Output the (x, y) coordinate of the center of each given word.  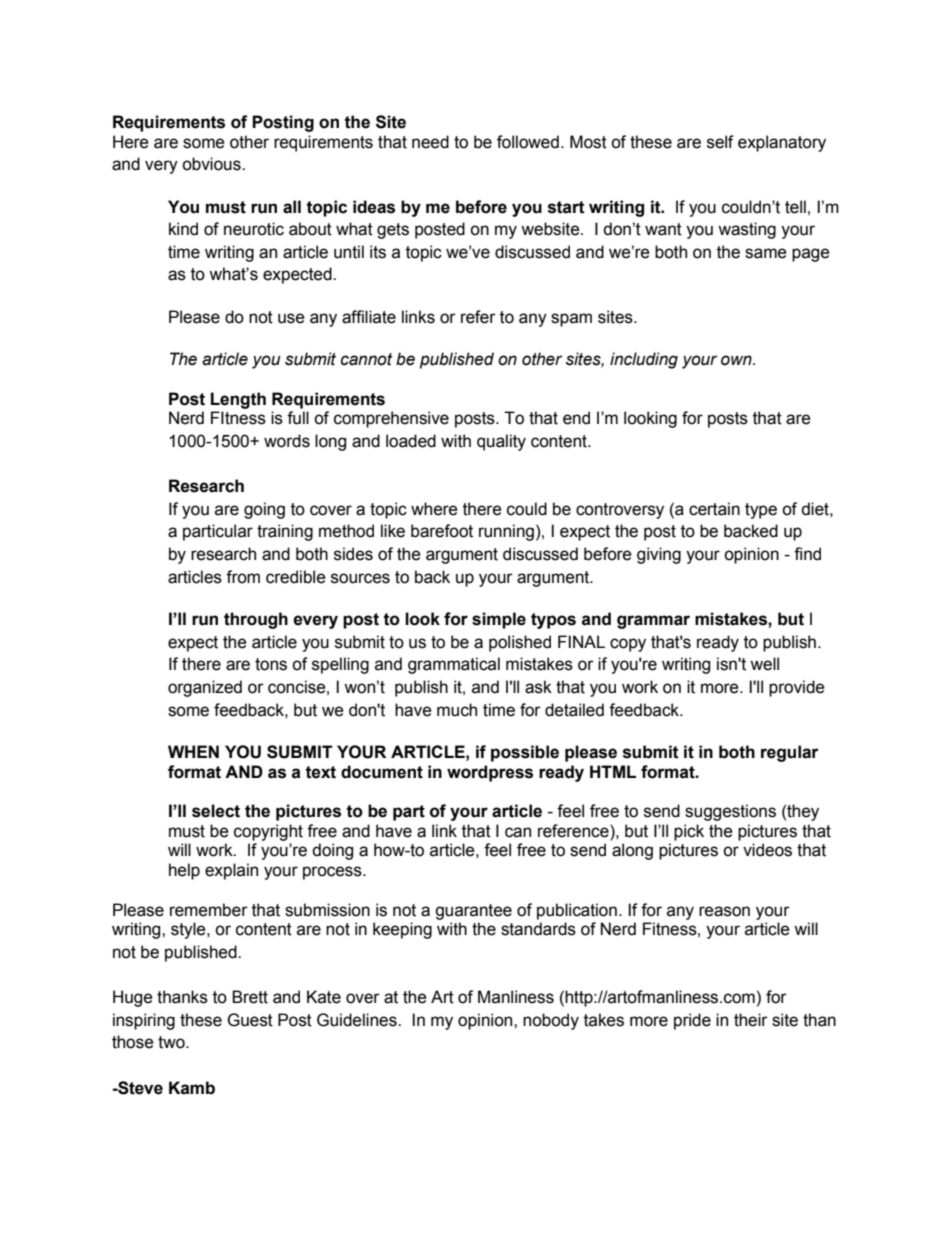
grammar (653, 622)
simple (499, 620)
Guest (250, 1020)
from (243, 577)
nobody (551, 1021)
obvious (212, 164)
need (430, 142)
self (720, 142)
